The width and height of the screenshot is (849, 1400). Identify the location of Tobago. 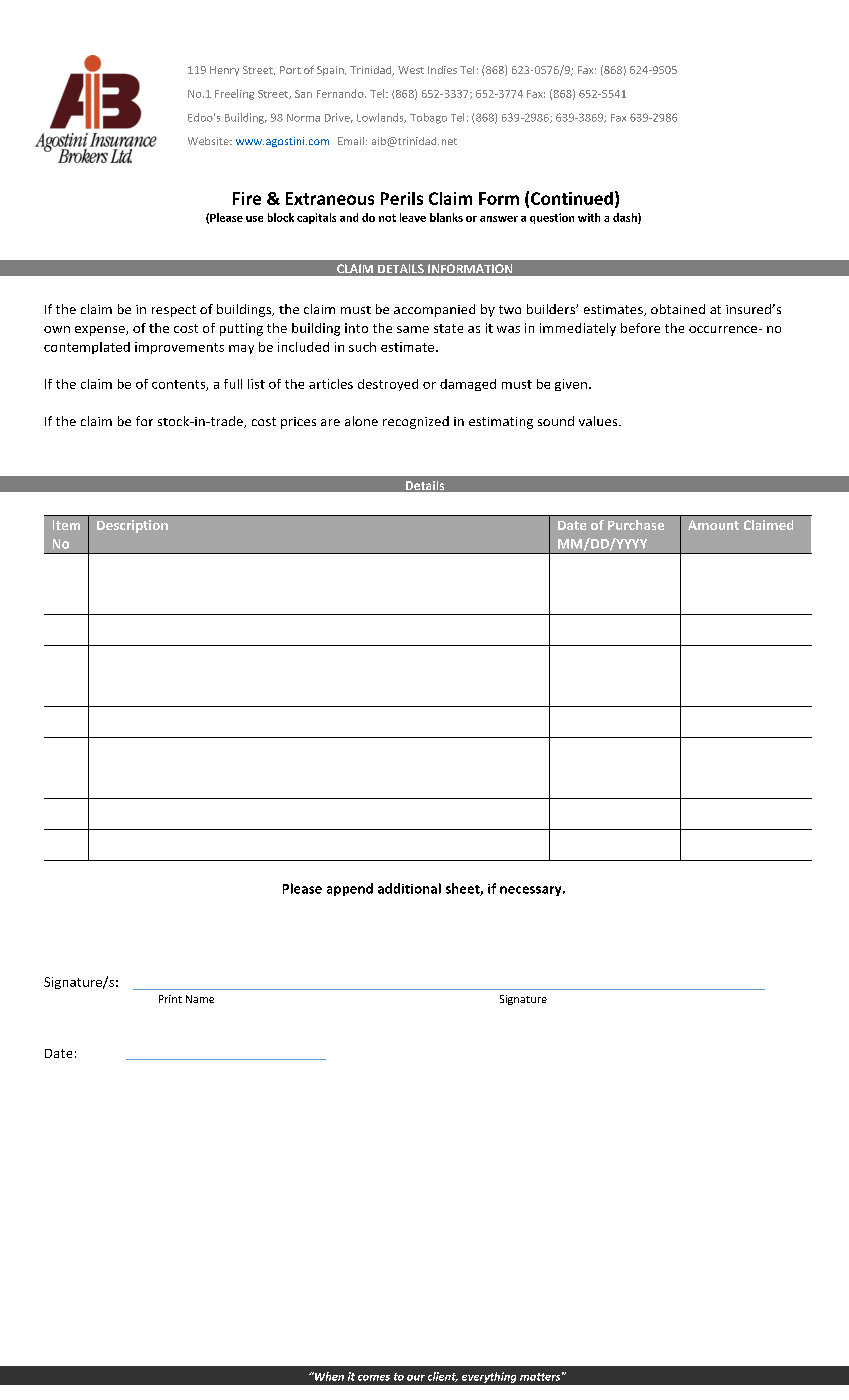
(428, 118).
